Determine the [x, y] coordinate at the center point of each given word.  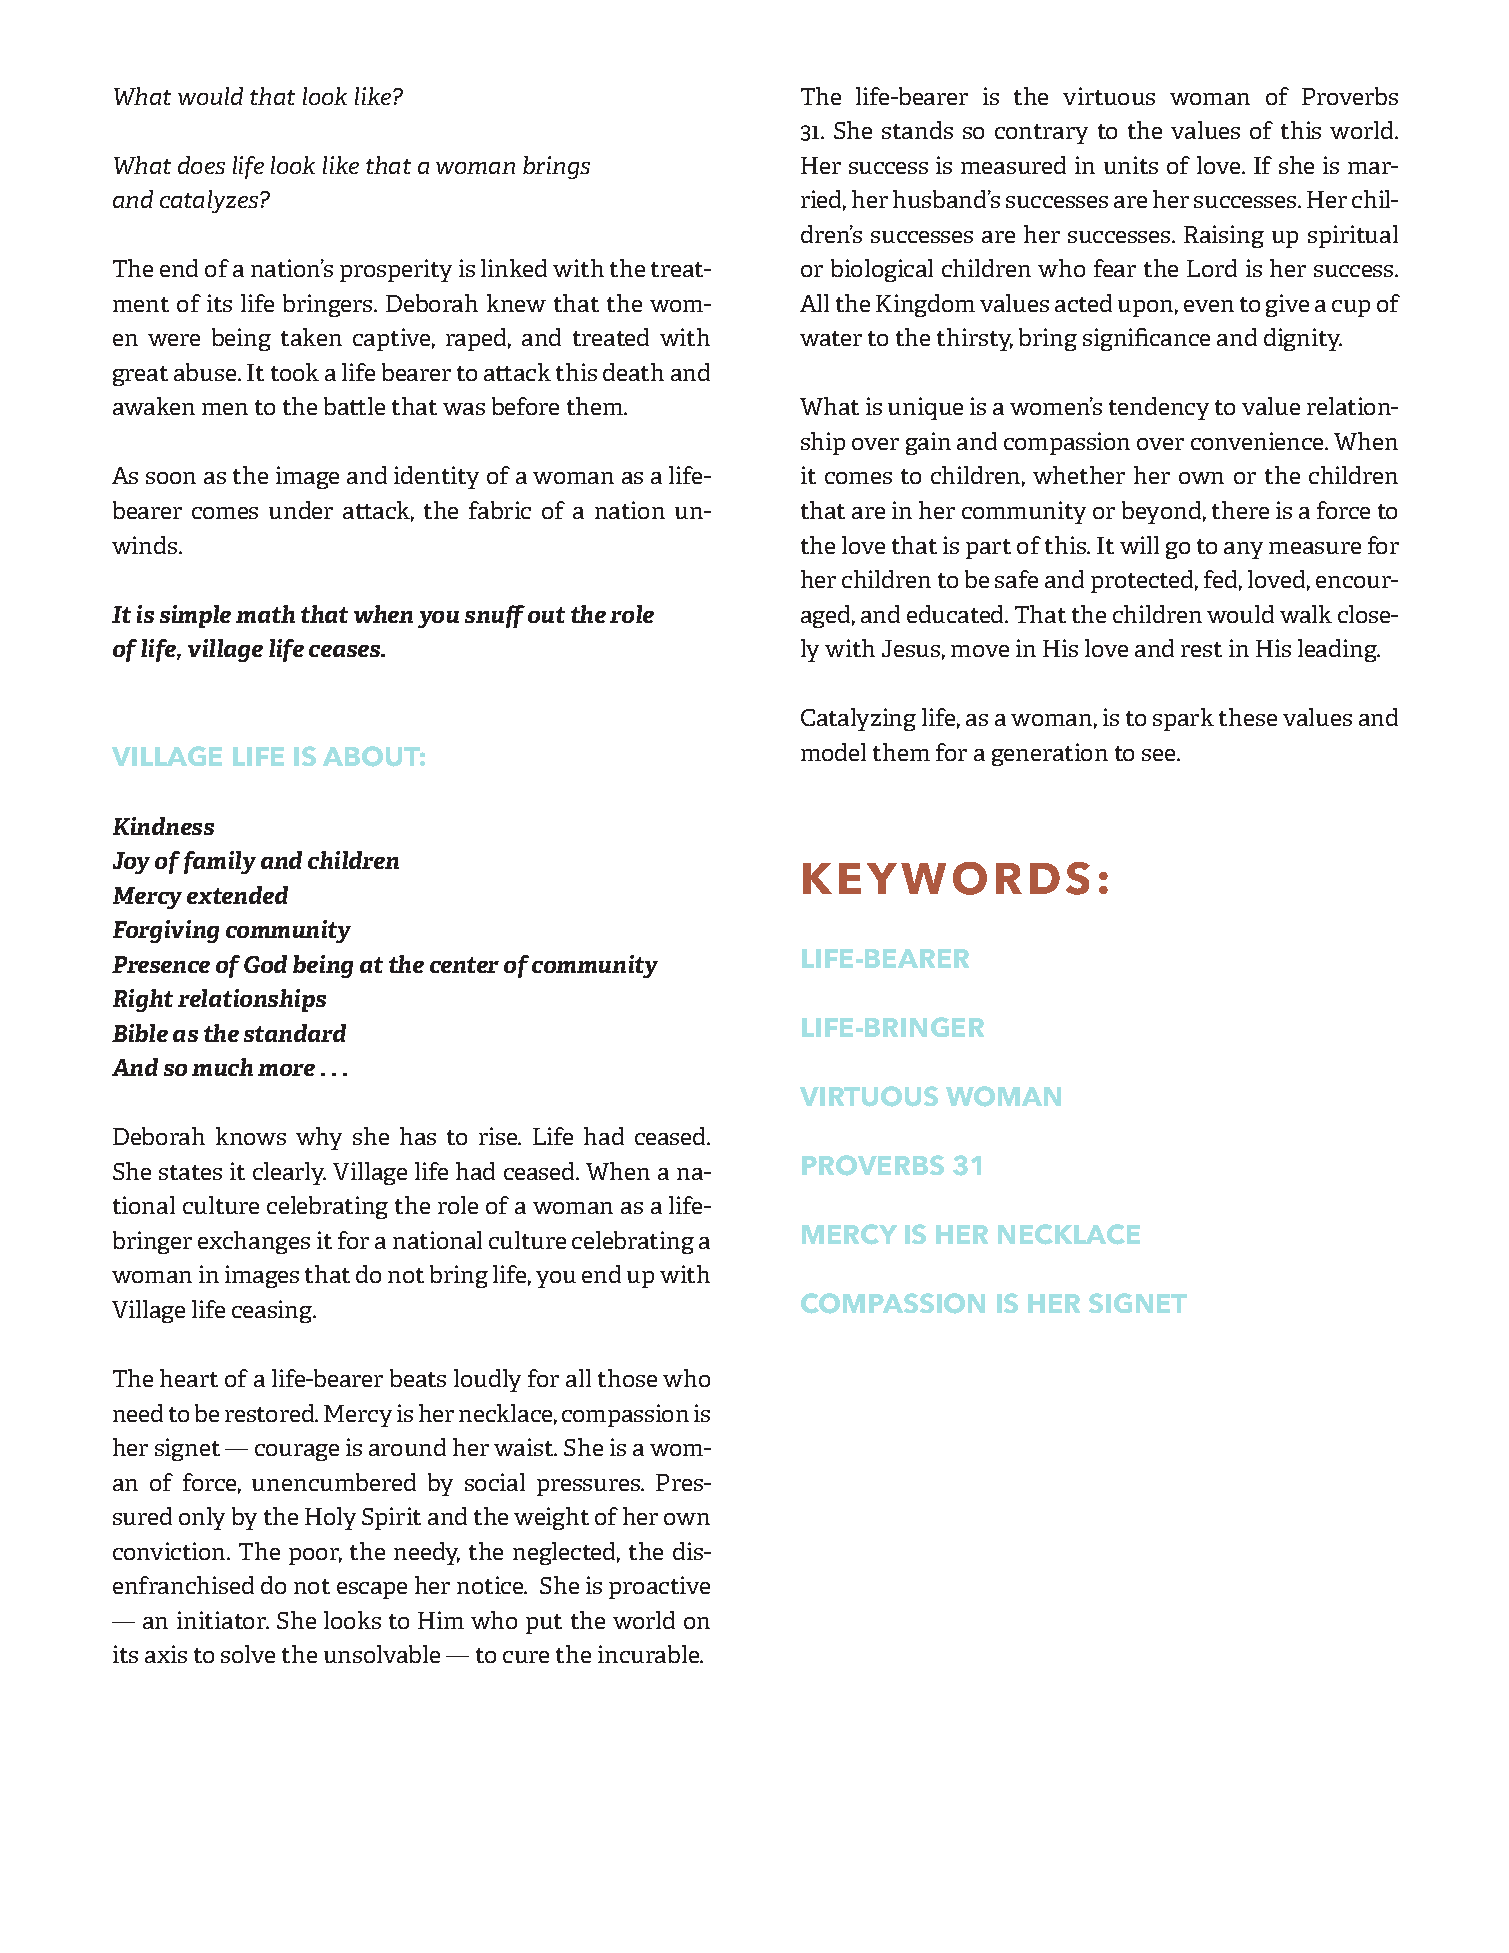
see [1160, 755]
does [201, 165]
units [1131, 165]
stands [917, 130]
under [301, 510]
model [833, 752]
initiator [222, 1620]
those [627, 1378]
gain [928, 443]
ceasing [273, 1311]
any [1243, 550]
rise [499, 1136]
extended [237, 895]
